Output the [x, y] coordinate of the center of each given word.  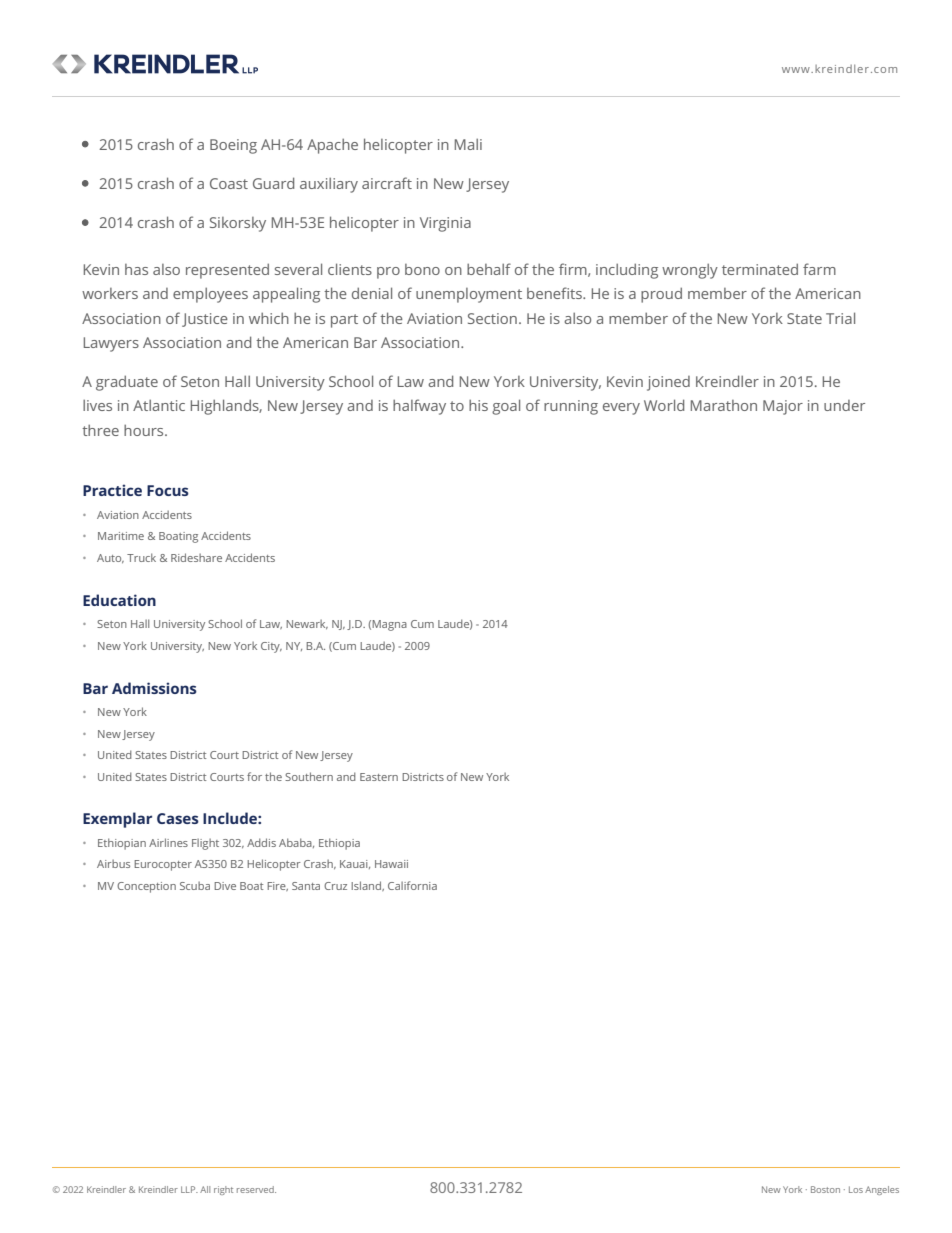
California [412, 885]
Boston [825, 1189]
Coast [229, 183]
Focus [168, 490]
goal [506, 407]
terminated [760, 269]
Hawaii [391, 864]
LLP [189, 1189]
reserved [256, 1189]
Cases [178, 818]
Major [783, 407]
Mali [468, 144]
